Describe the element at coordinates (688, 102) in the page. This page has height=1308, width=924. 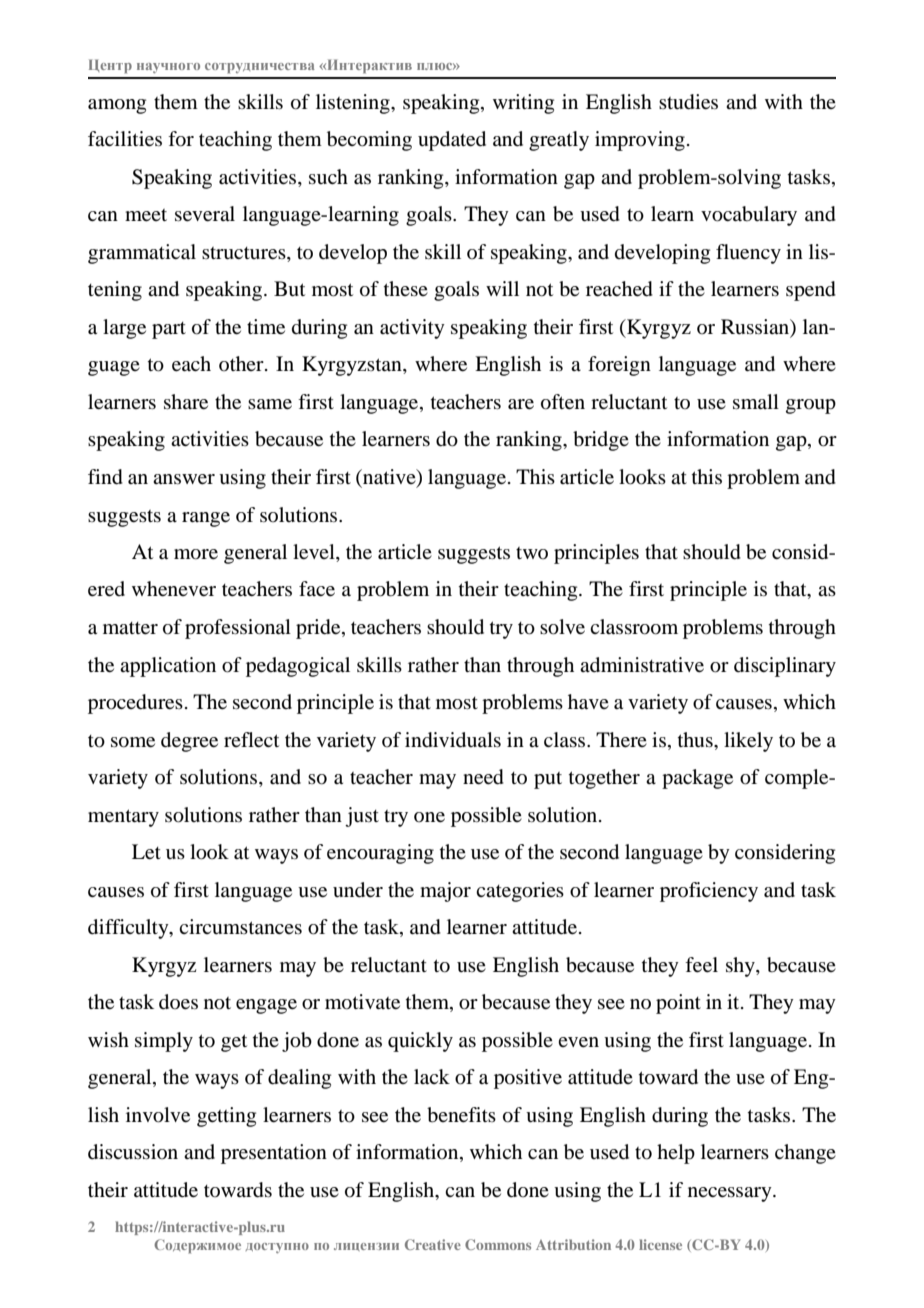
I see `studies` at that location.
